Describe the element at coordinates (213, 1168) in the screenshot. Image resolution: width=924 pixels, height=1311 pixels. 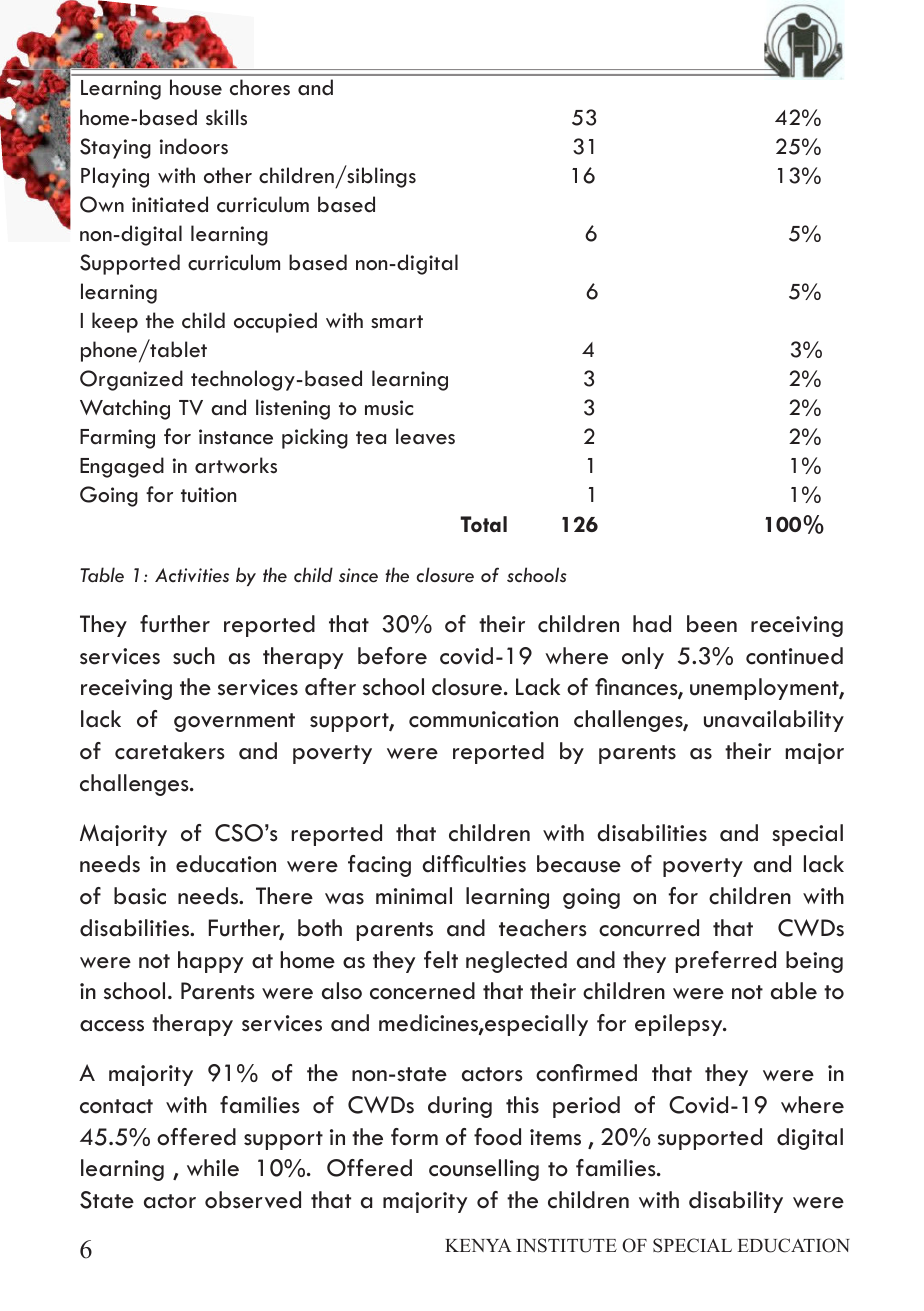
I see `while` at that location.
